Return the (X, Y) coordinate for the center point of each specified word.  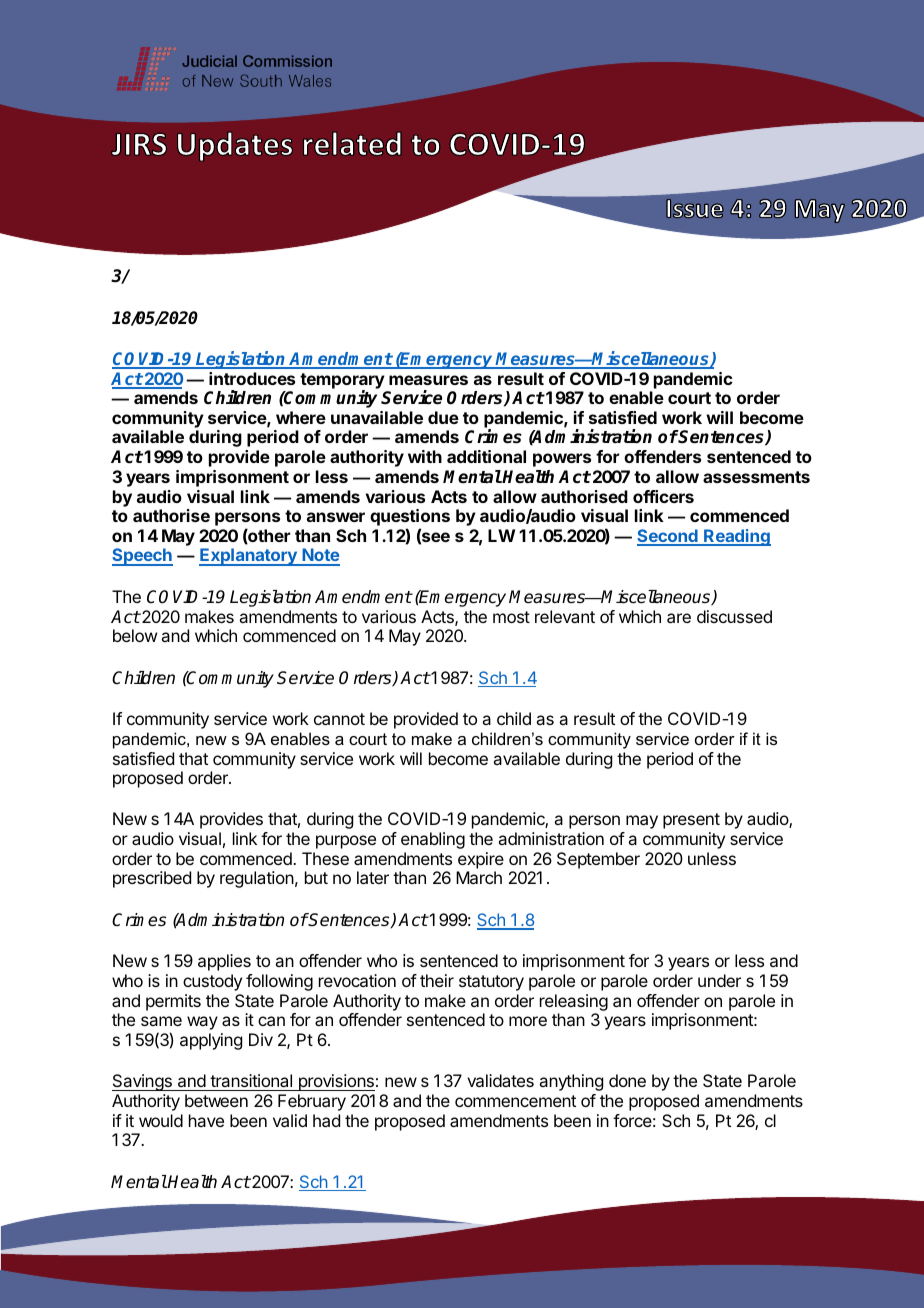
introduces (252, 378)
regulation (257, 879)
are (679, 618)
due (443, 417)
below (135, 635)
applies (224, 962)
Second (668, 537)
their (437, 980)
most (511, 617)
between (216, 1100)
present (691, 821)
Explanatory (249, 557)
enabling (433, 840)
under (719, 980)
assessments (756, 477)
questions (410, 519)
